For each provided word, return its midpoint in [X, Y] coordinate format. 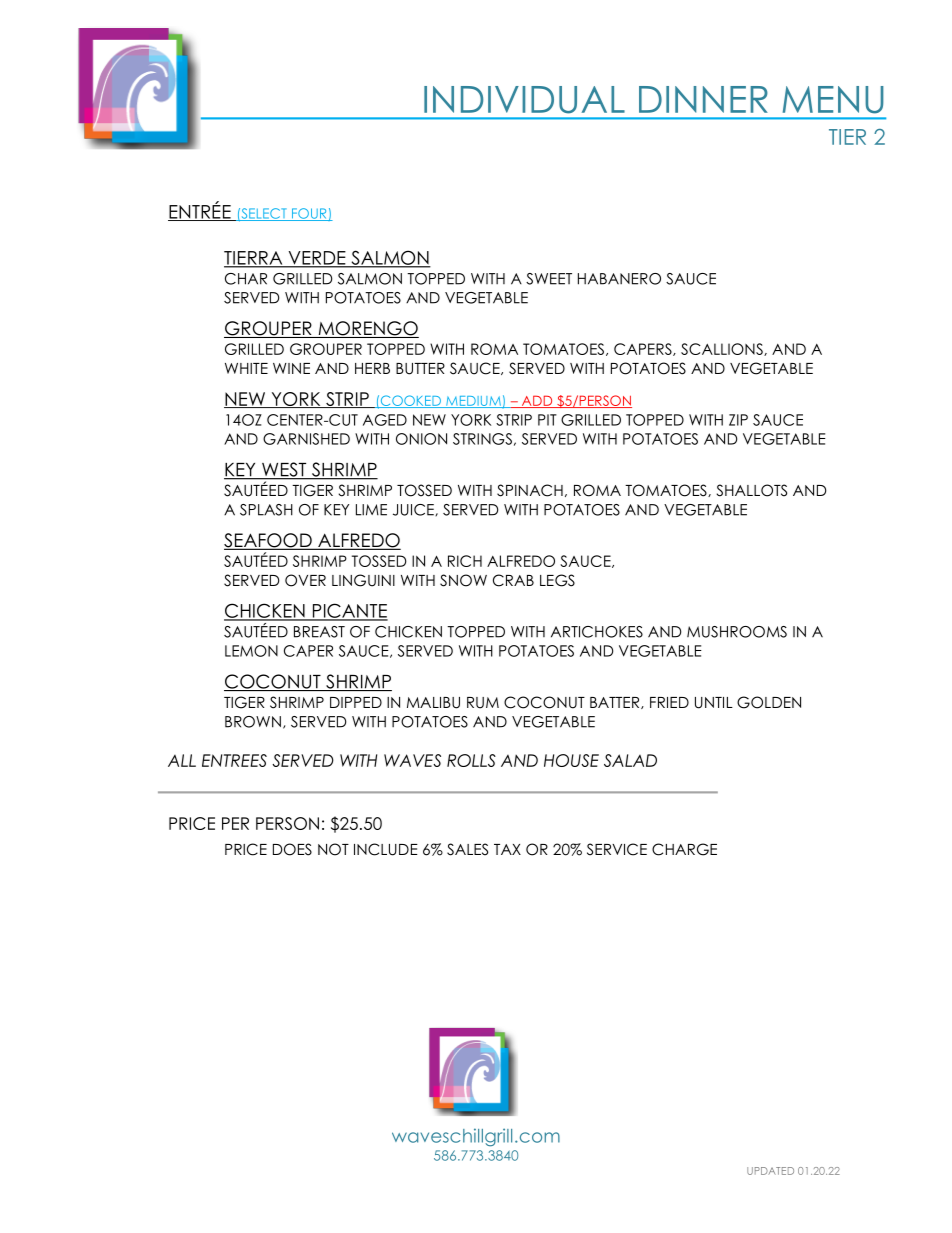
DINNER [703, 99]
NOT [333, 849]
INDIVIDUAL [524, 100]
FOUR [309, 214]
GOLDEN [769, 702]
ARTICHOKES [597, 632]
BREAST [319, 632]
